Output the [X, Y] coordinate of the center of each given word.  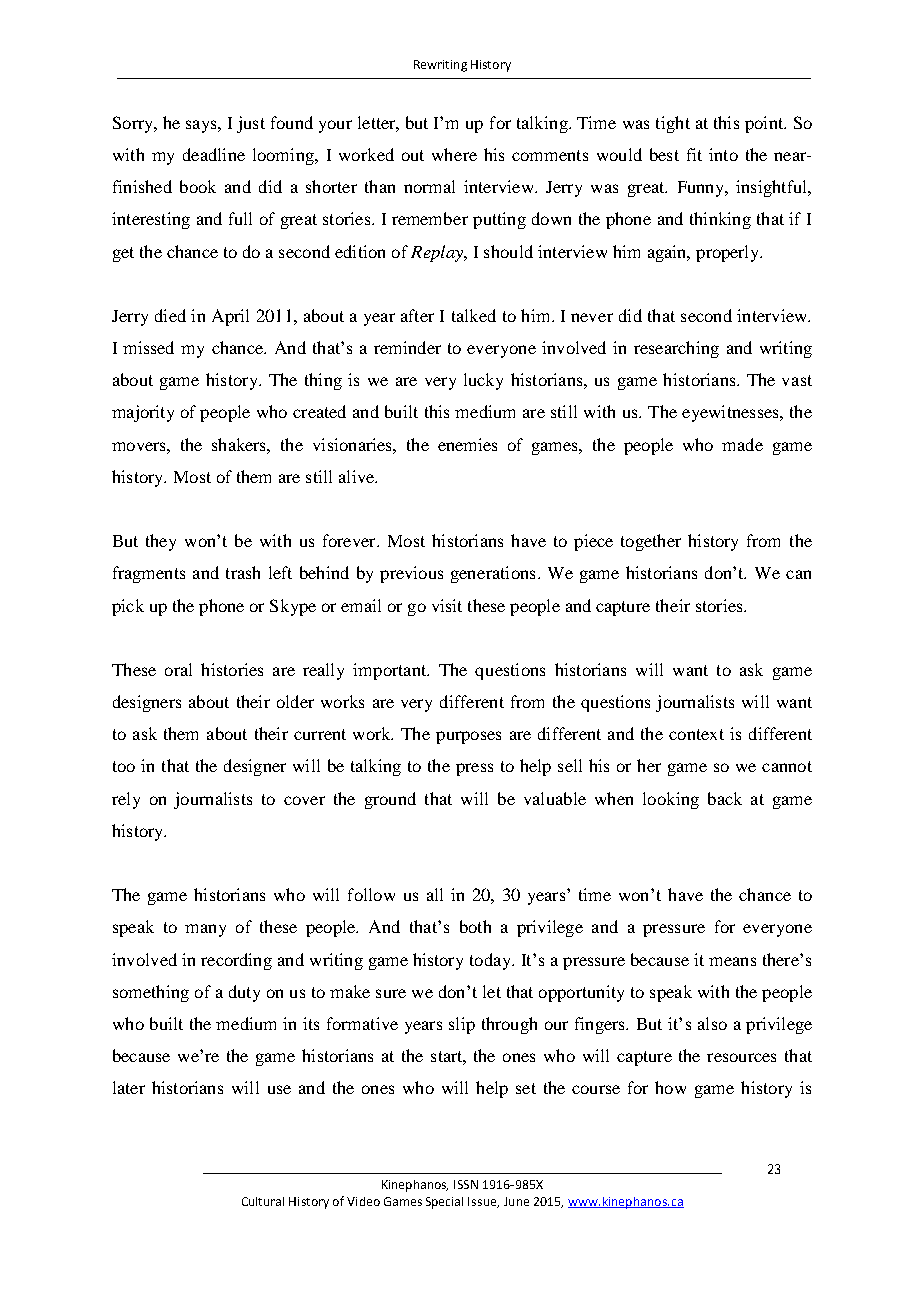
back [725, 798]
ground [390, 800]
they [161, 542]
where [454, 154]
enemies [467, 444]
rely [126, 800]
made [742, 444]
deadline [214, 154]
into [723, 154]
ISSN [466, 1184]
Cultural [263, 1201]
